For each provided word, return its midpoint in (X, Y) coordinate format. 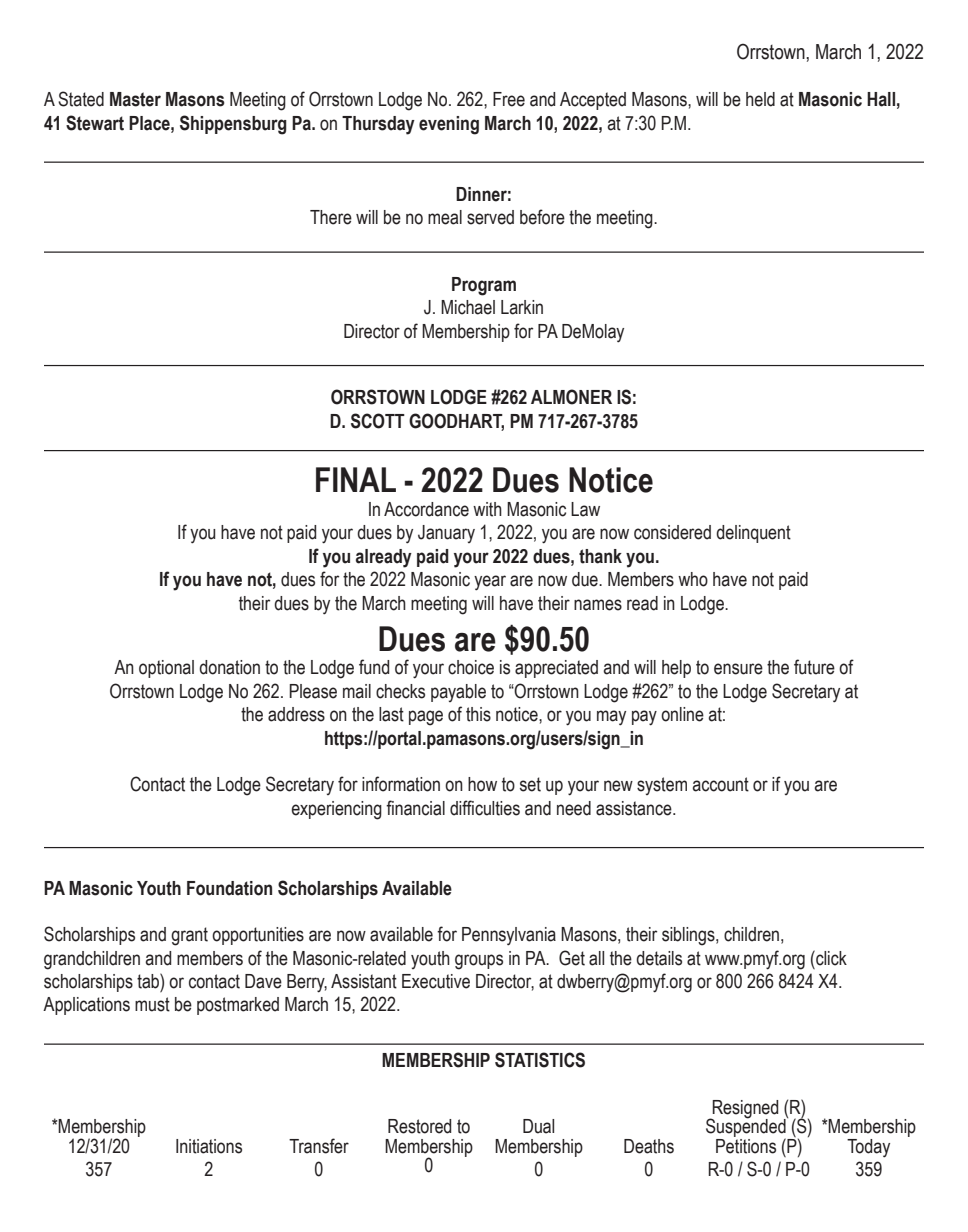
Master (135, 99)
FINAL (356, 479)
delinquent (753, 534)
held (760, 99)
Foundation (229, 888)
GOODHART (456, 421)
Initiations (209, 1146)
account (720, 784)
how (482, 784)
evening (449, 125)
